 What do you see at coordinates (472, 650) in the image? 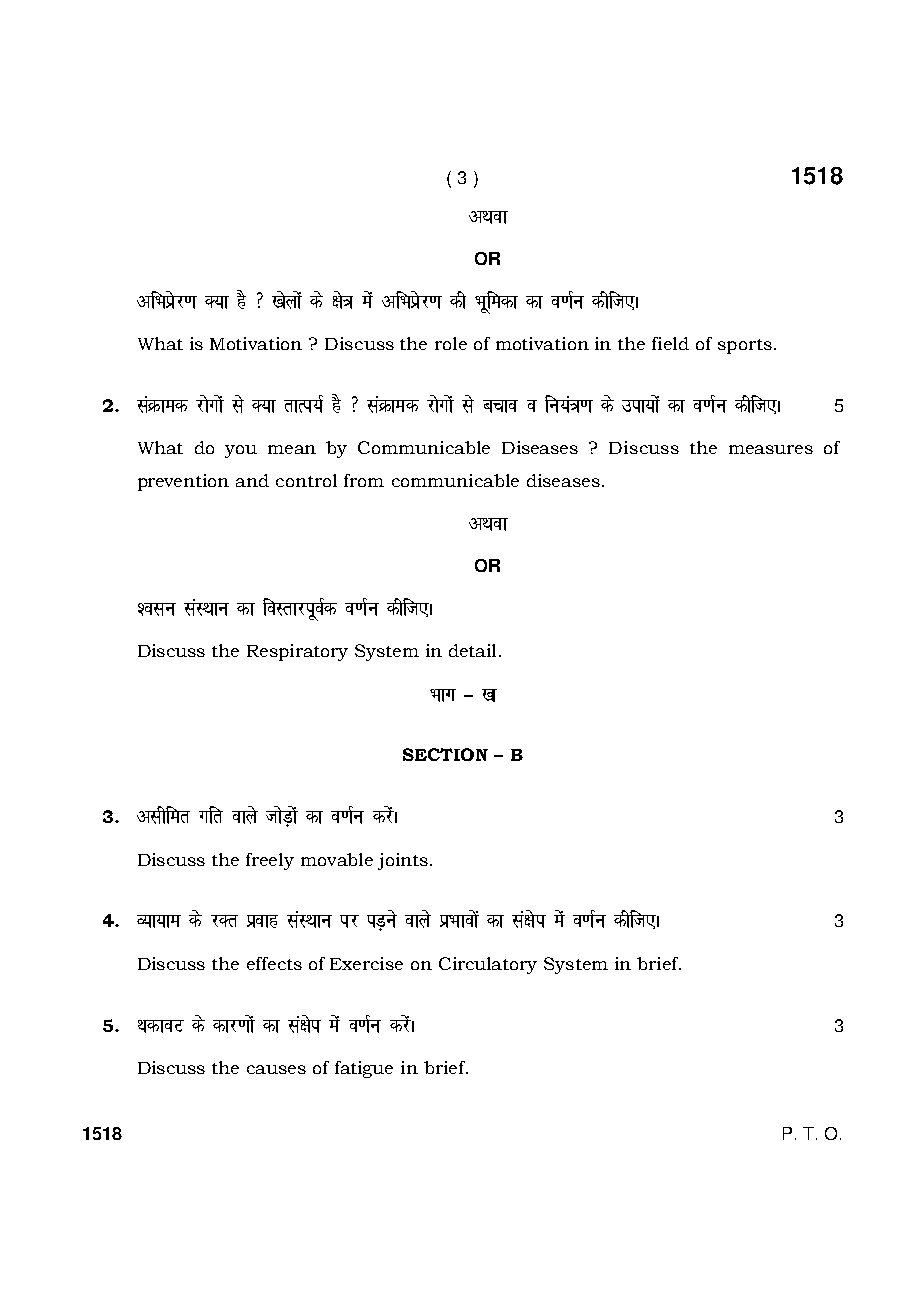
I see `detail` at bounding box center [472, 650].
